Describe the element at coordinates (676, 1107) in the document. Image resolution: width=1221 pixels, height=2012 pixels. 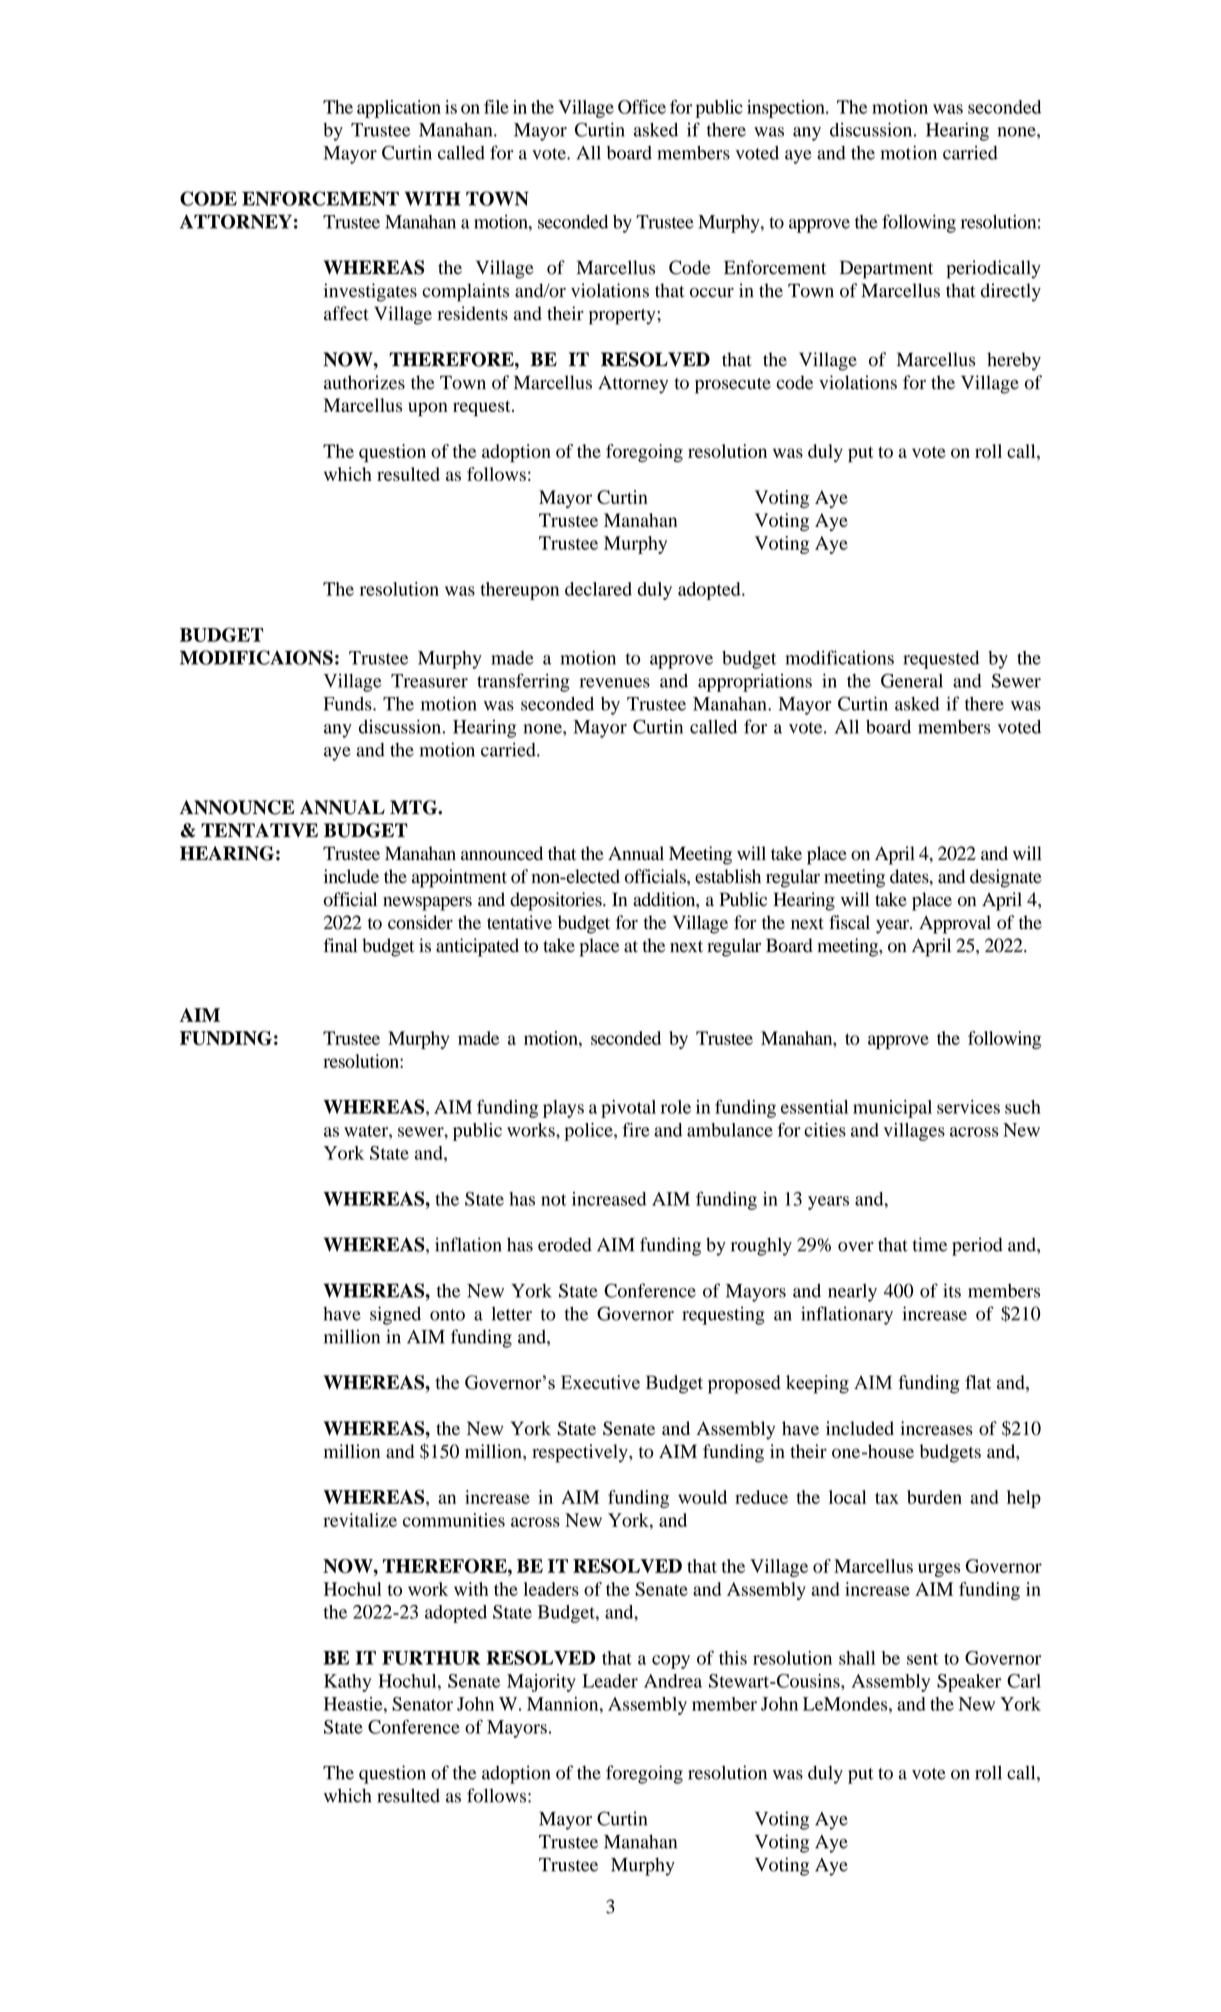
I see `role` at that location.
